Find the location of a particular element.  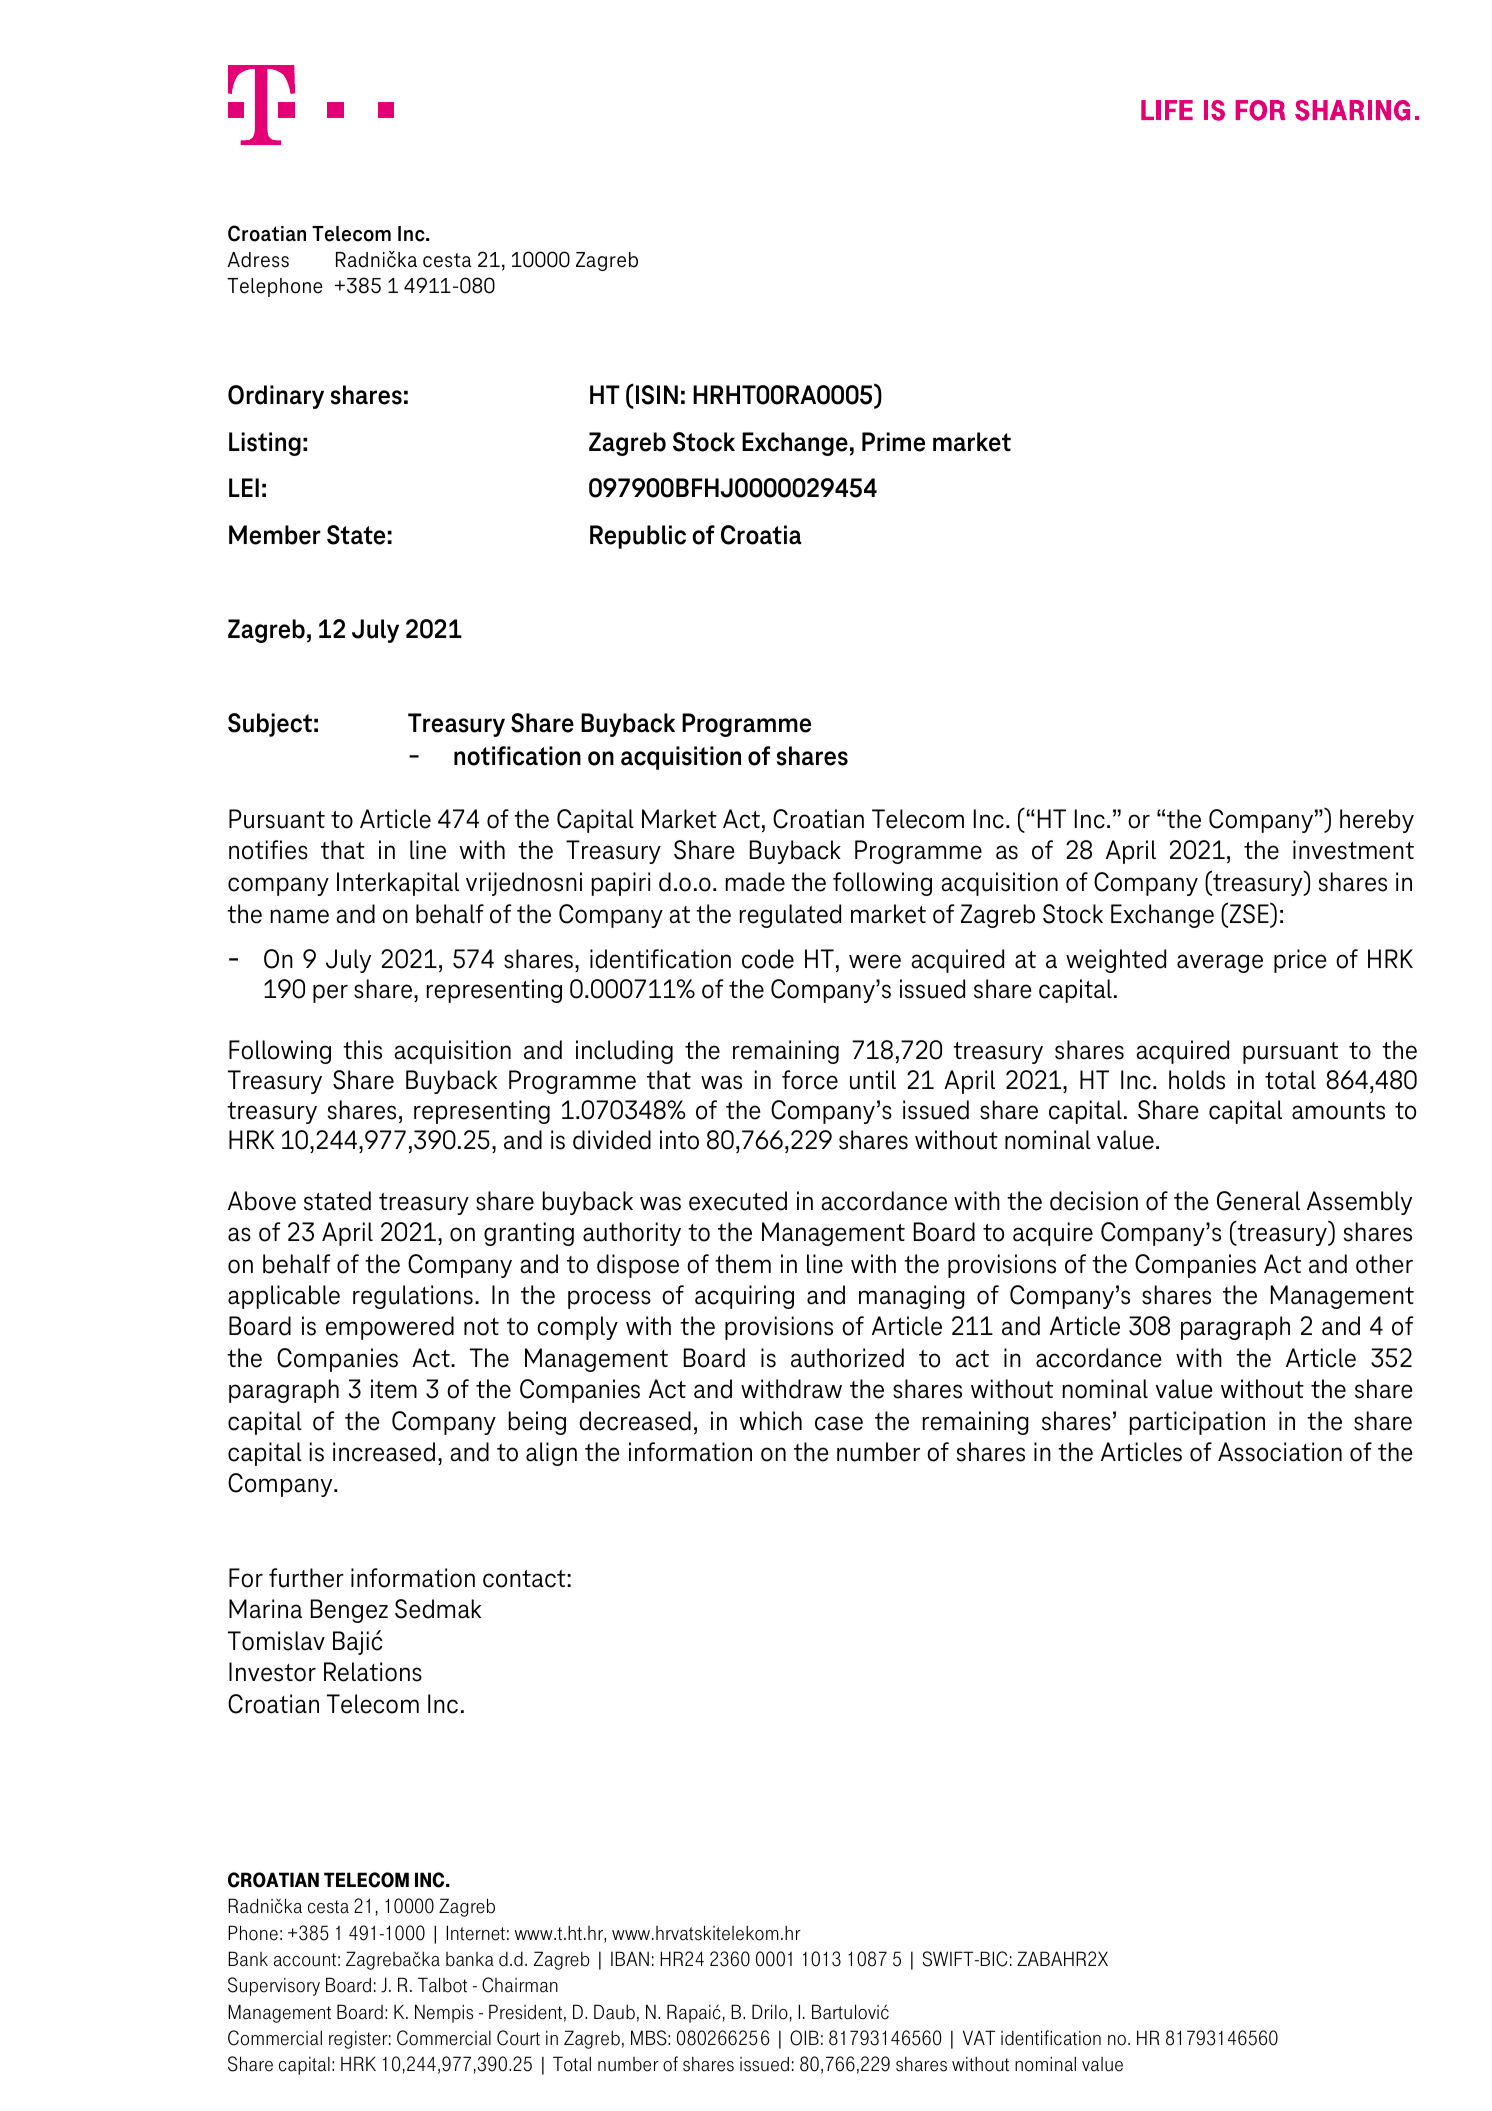

further is located at coordinates (306, 1578).
